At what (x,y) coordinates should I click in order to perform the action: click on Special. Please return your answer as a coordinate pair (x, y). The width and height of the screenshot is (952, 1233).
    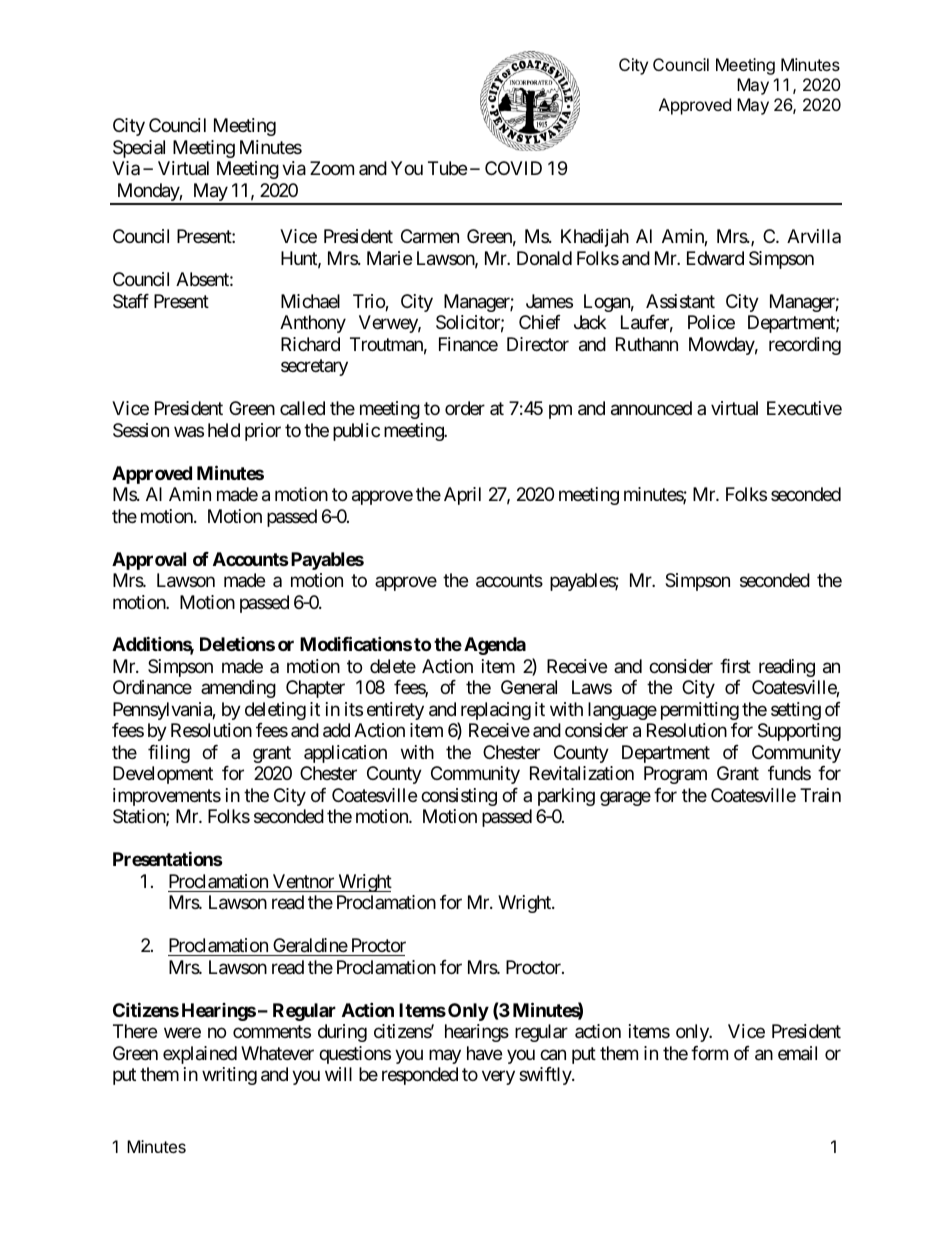
    Looking at the image, I should click on (139, 149).
